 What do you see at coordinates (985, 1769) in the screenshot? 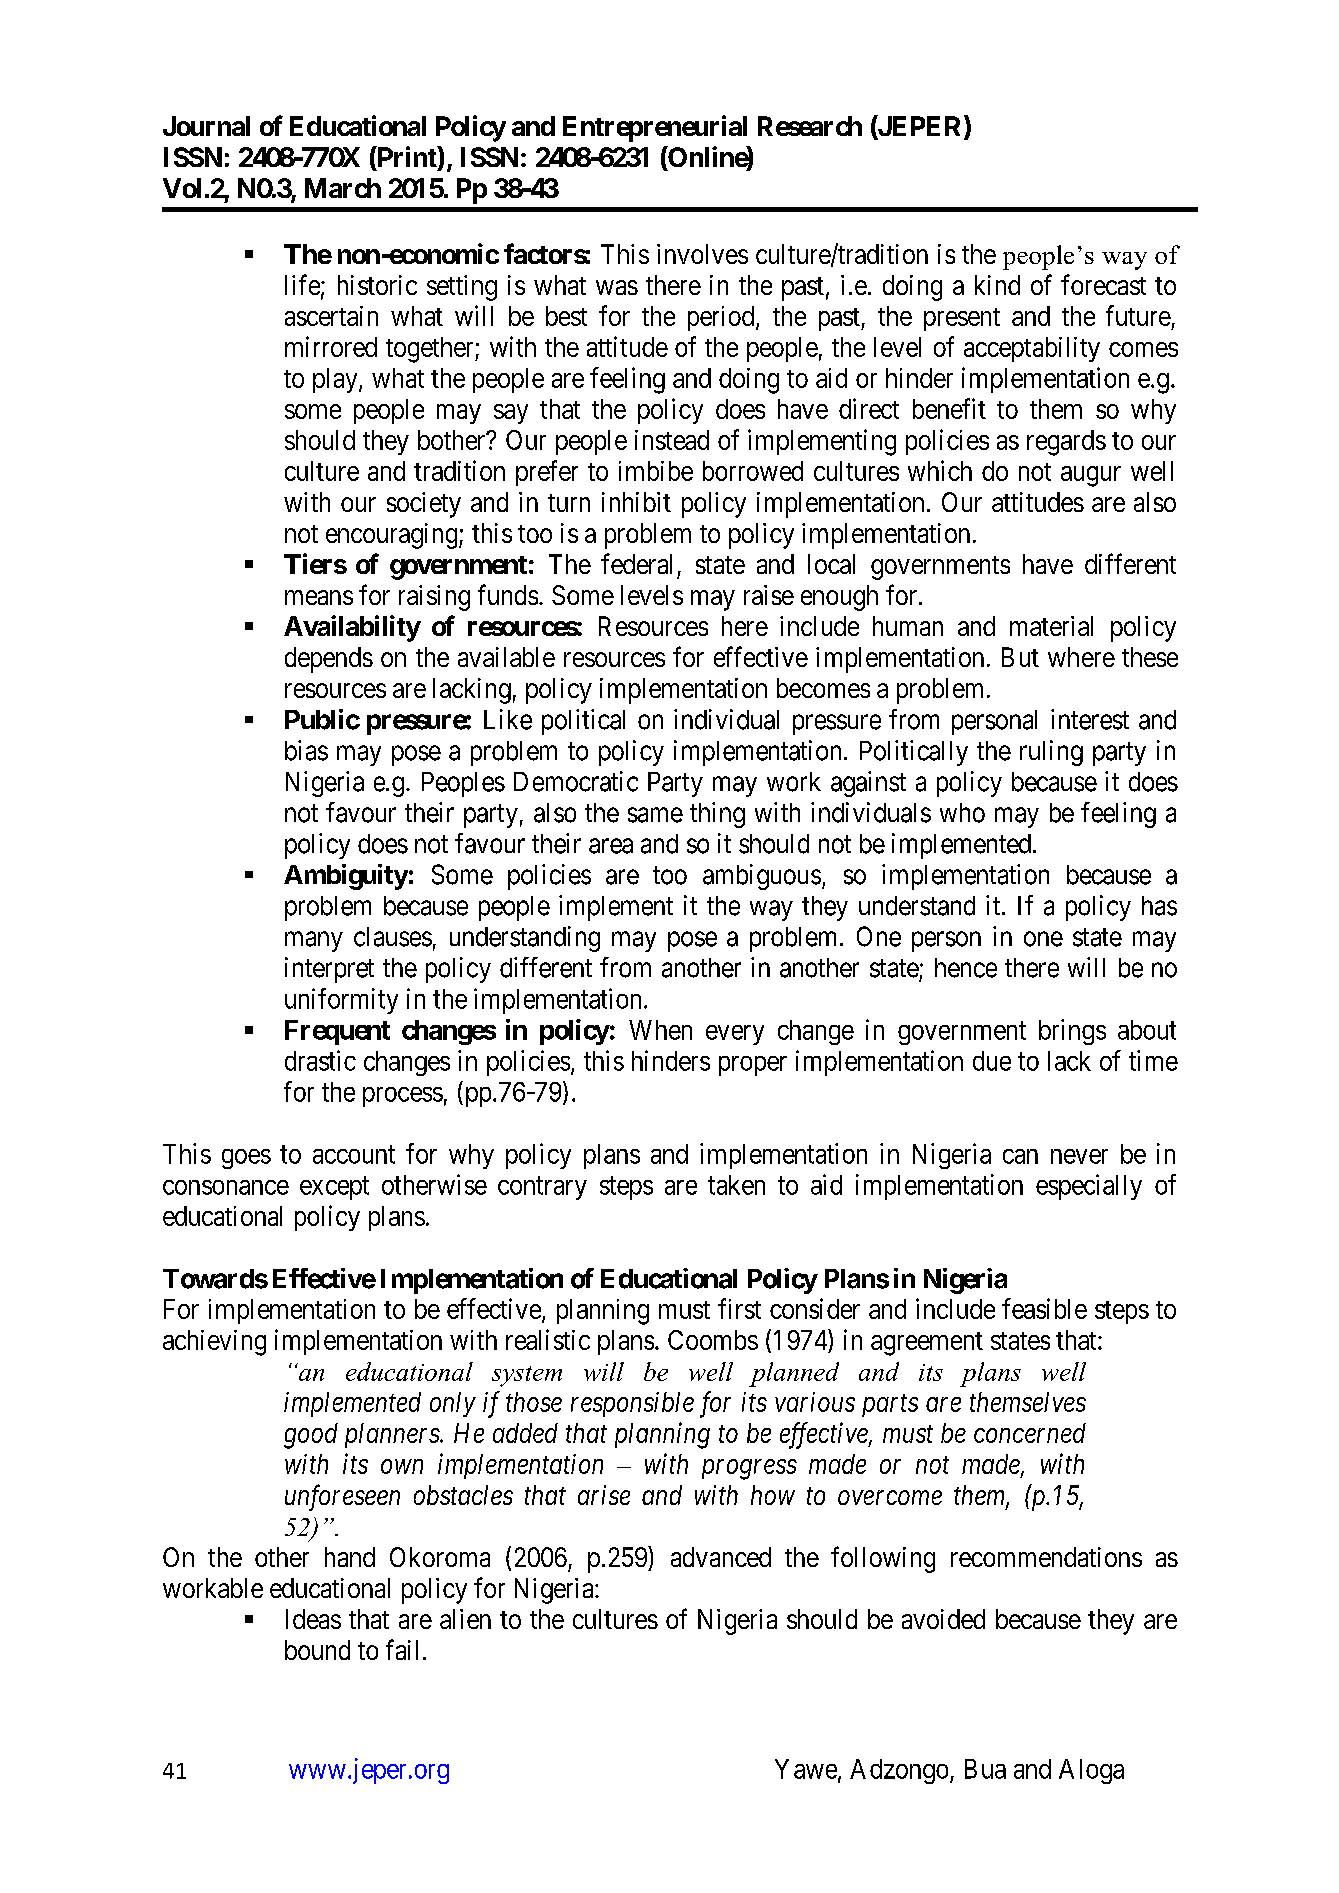
I see `Bua` at bounding box center [985, 1769].
